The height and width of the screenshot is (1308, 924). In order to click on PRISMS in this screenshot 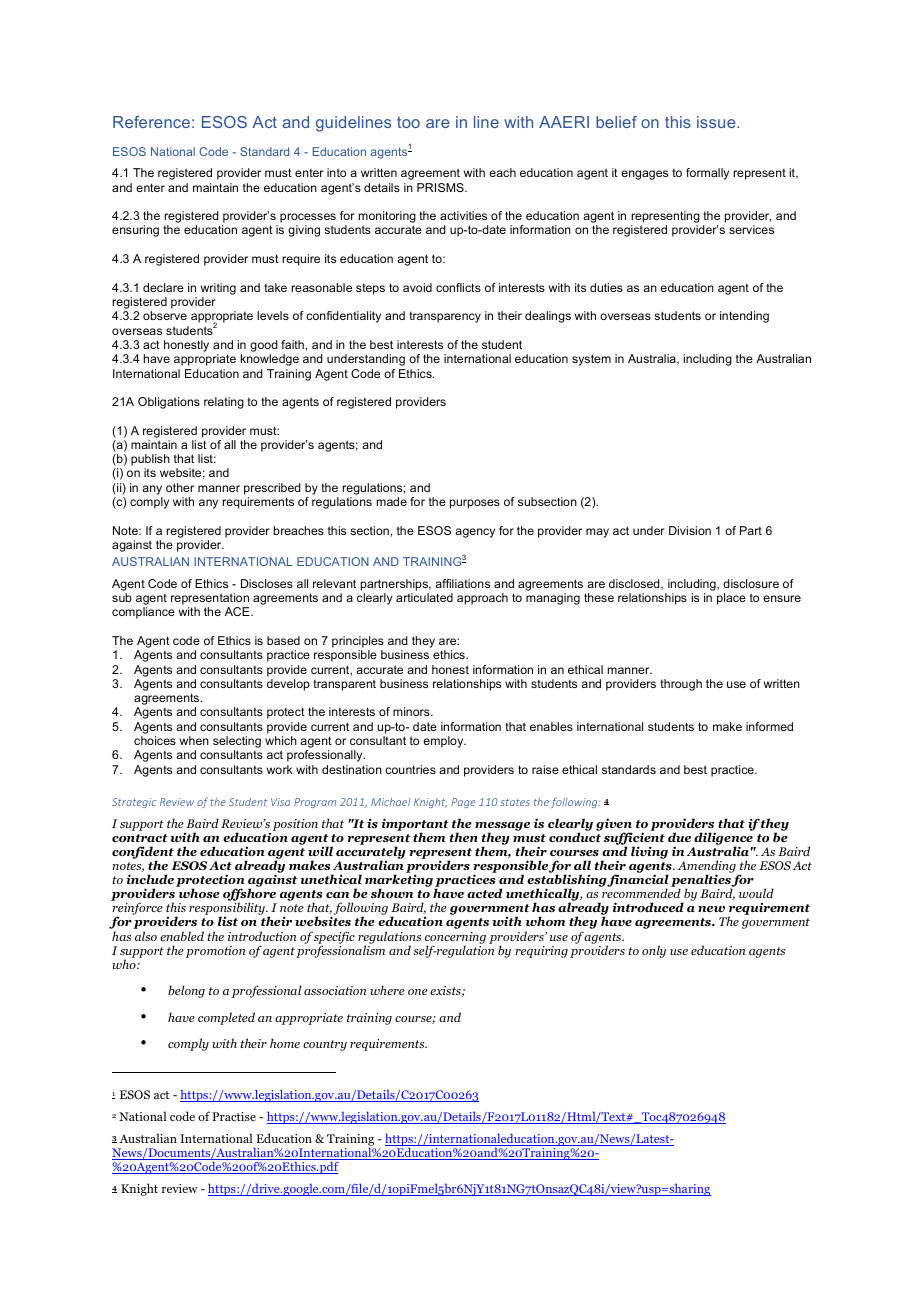, I will do `click(441, 187)`.
